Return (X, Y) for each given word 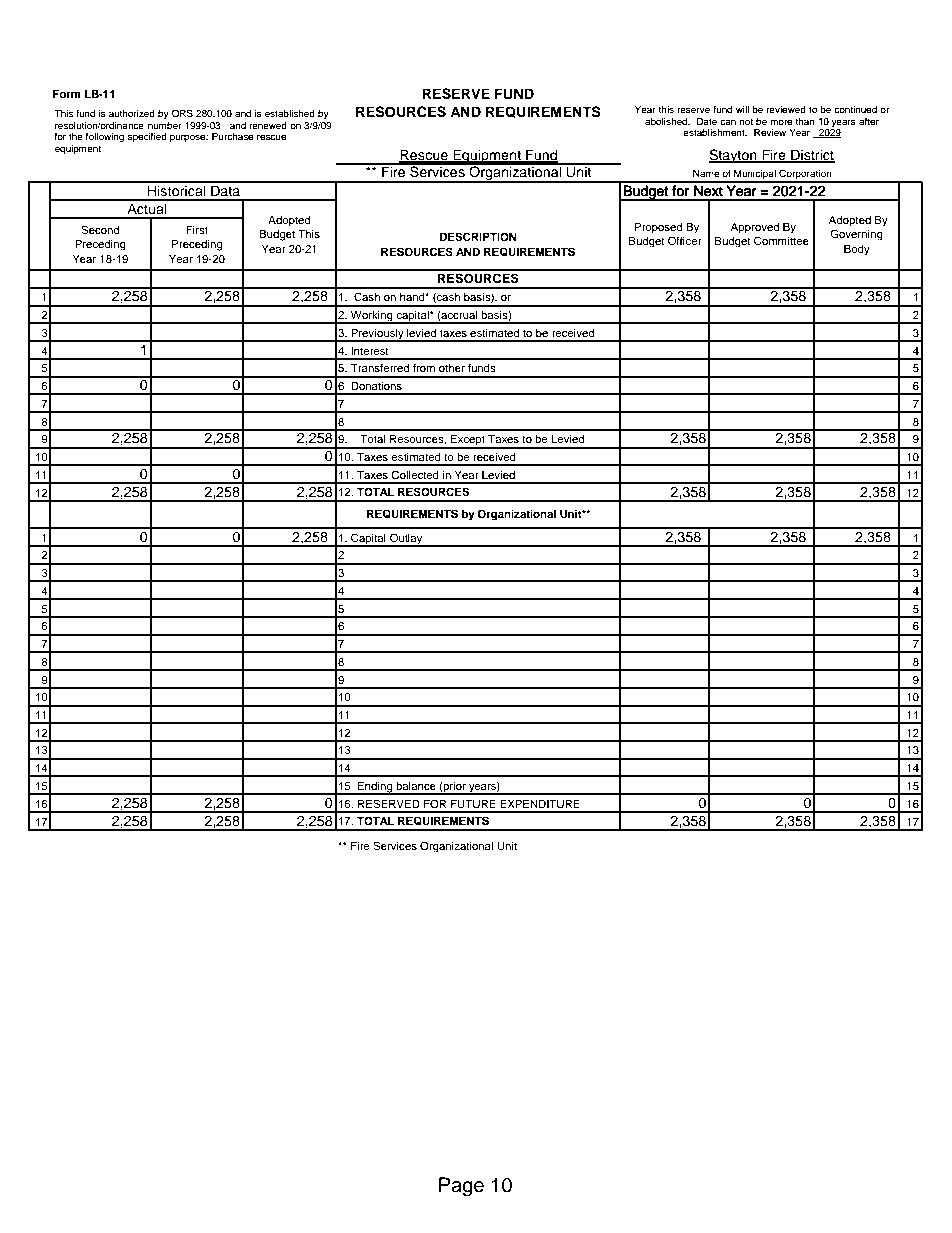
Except (468, 441)
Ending (375, 788)
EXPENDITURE (540, 804)
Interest (370, 351)
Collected (415, 475)
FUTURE (473, 804)
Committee (781, 240)
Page (461, 1187)
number (164, 125)
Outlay (406, 539)
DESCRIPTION (478, 237)
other (452, 368)
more (781, 122)
